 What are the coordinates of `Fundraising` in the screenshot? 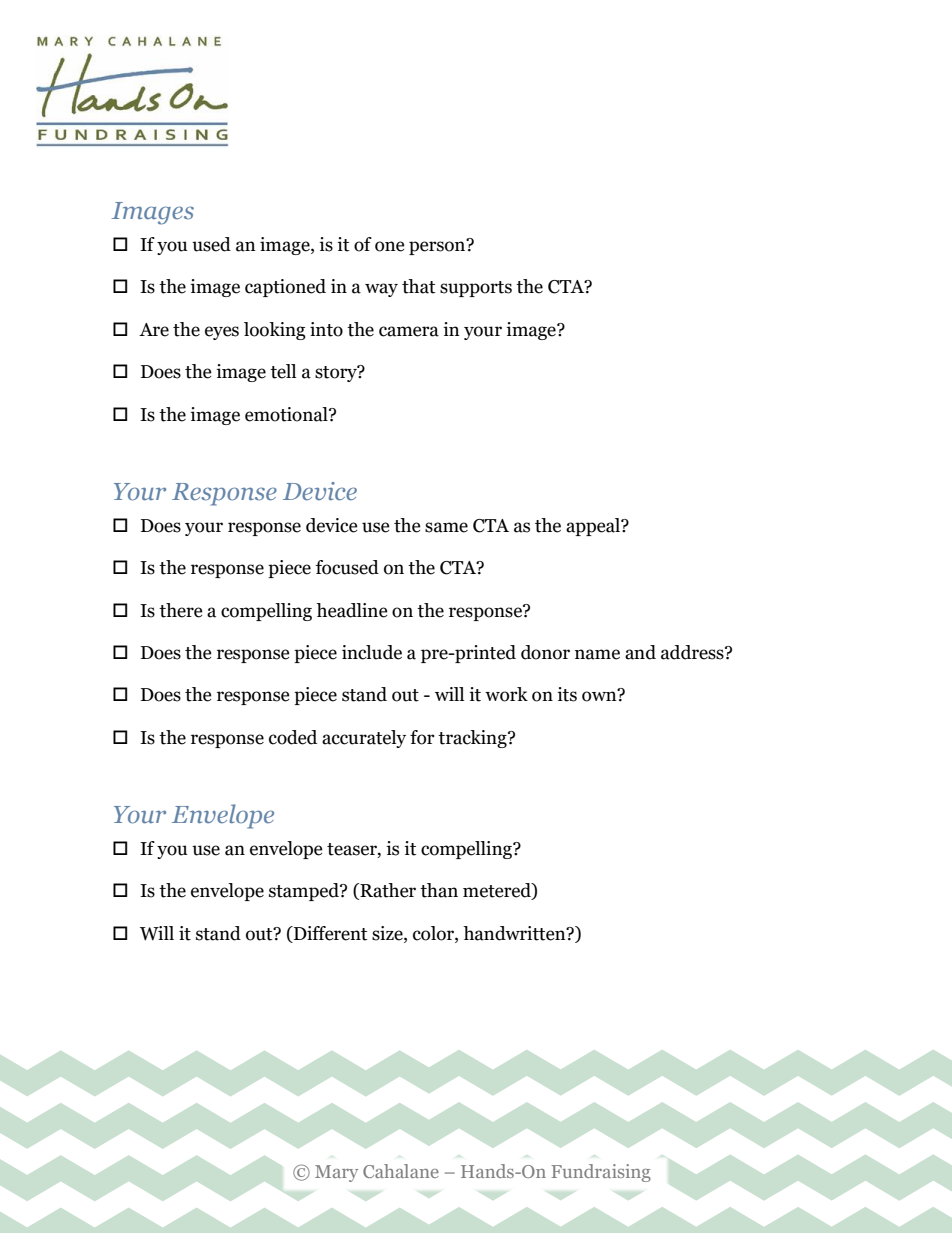 It's located at (601, 1173).
